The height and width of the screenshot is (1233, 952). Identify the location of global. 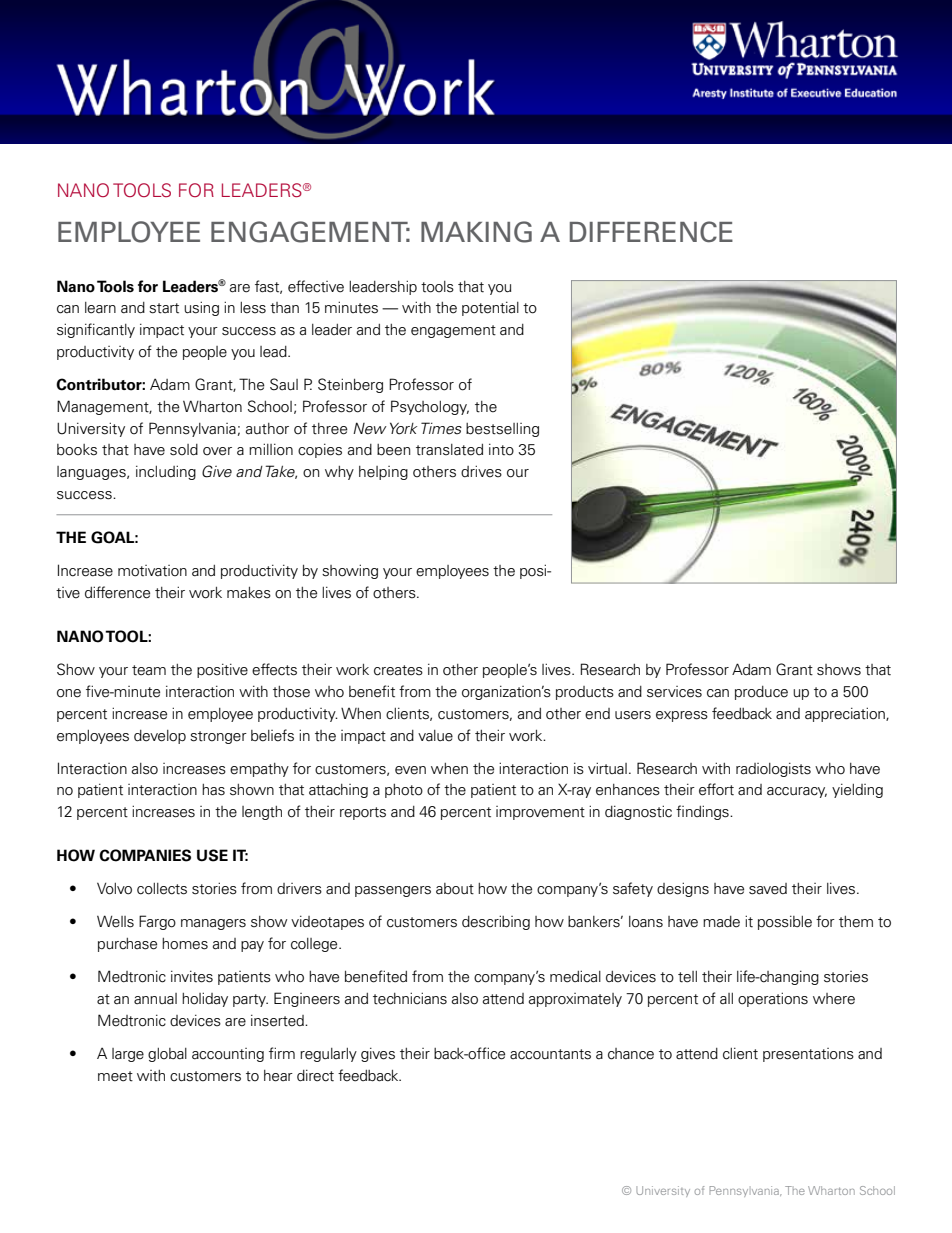
(167, 1055).
